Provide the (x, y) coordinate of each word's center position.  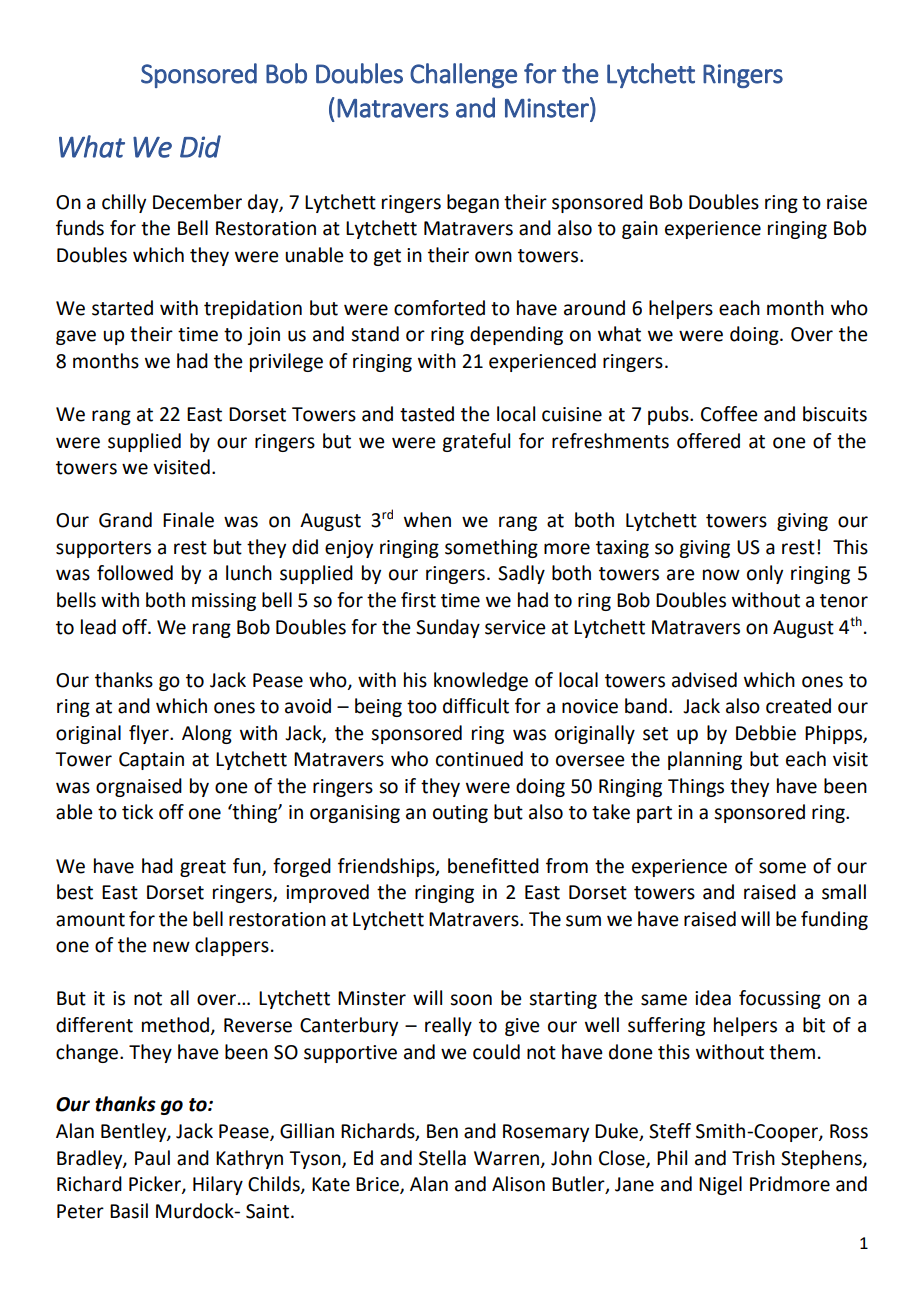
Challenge (463, 75)
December (197, 202)
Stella (442, 1158)
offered (708, 441)
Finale (188, 520)
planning (705, 760)
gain (640, 230)
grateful (476, 442)
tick (137, 812)
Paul (152, 1158)
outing (460, 814)
